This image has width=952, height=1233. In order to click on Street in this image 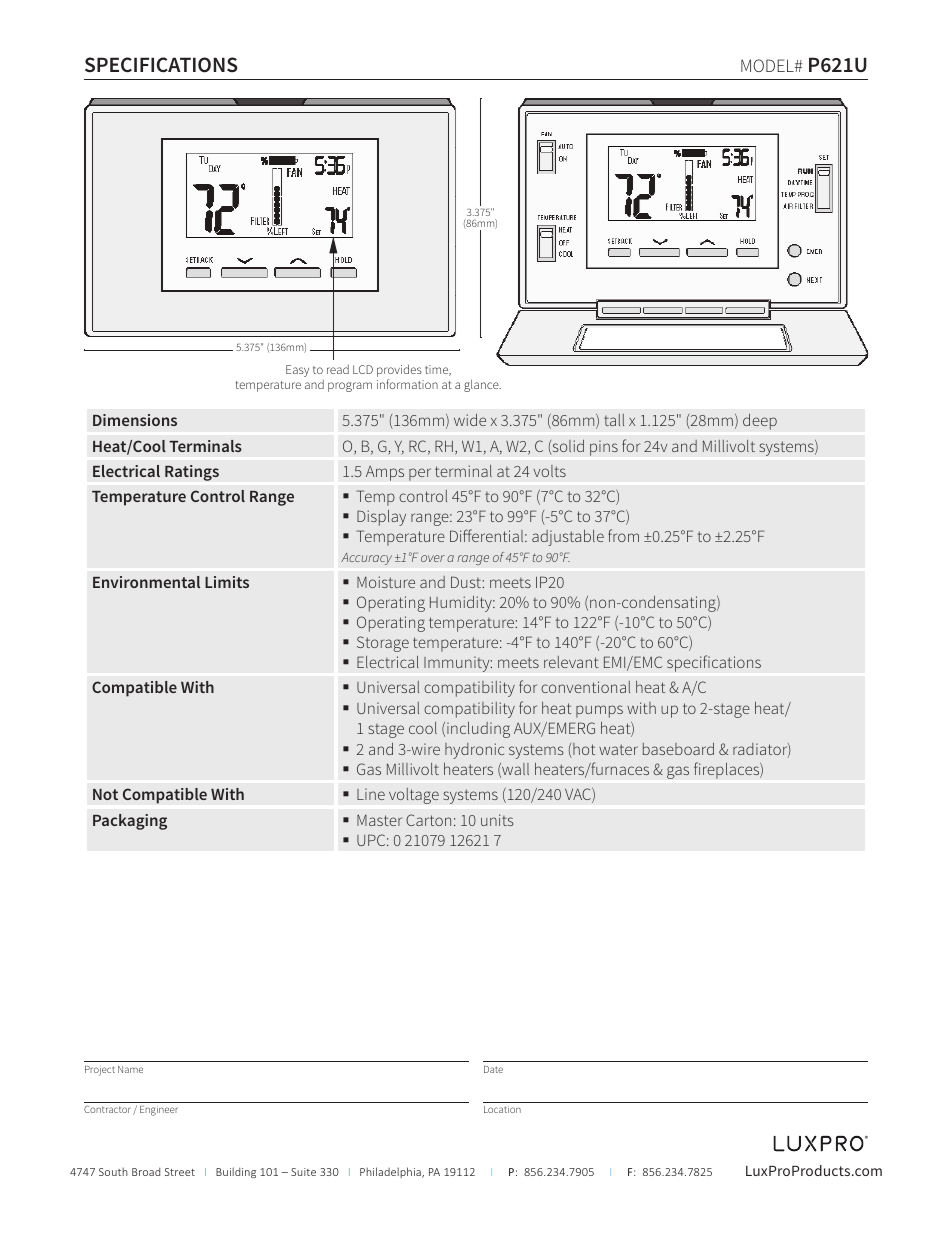, I will do `click(180, 1172)`.
